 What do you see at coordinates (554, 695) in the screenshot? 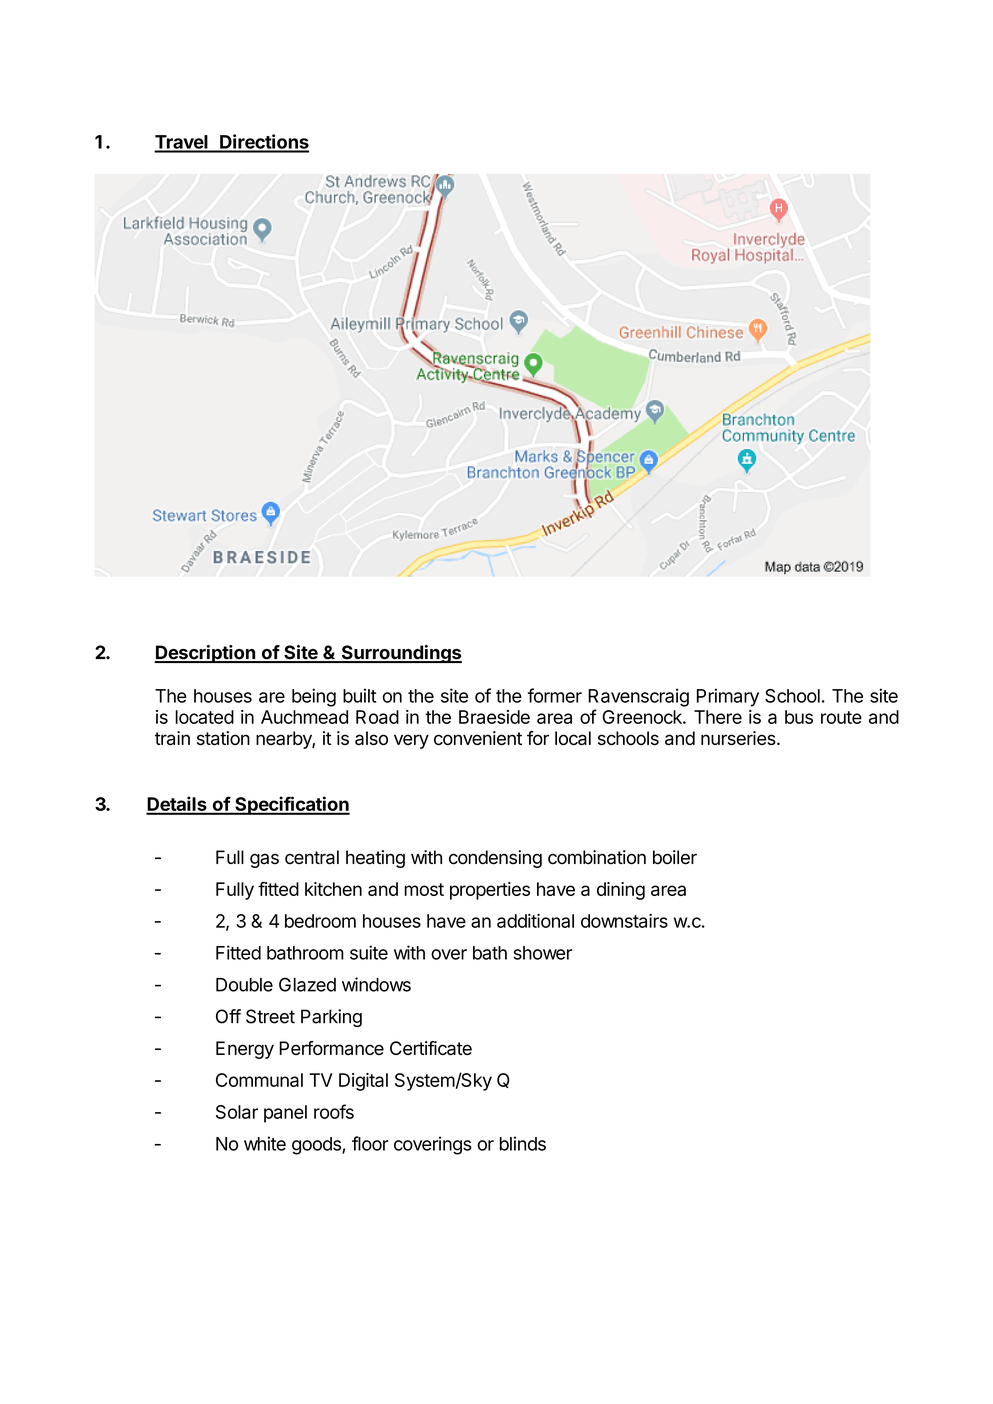
I see `former` at bounding box center [554, 695].
